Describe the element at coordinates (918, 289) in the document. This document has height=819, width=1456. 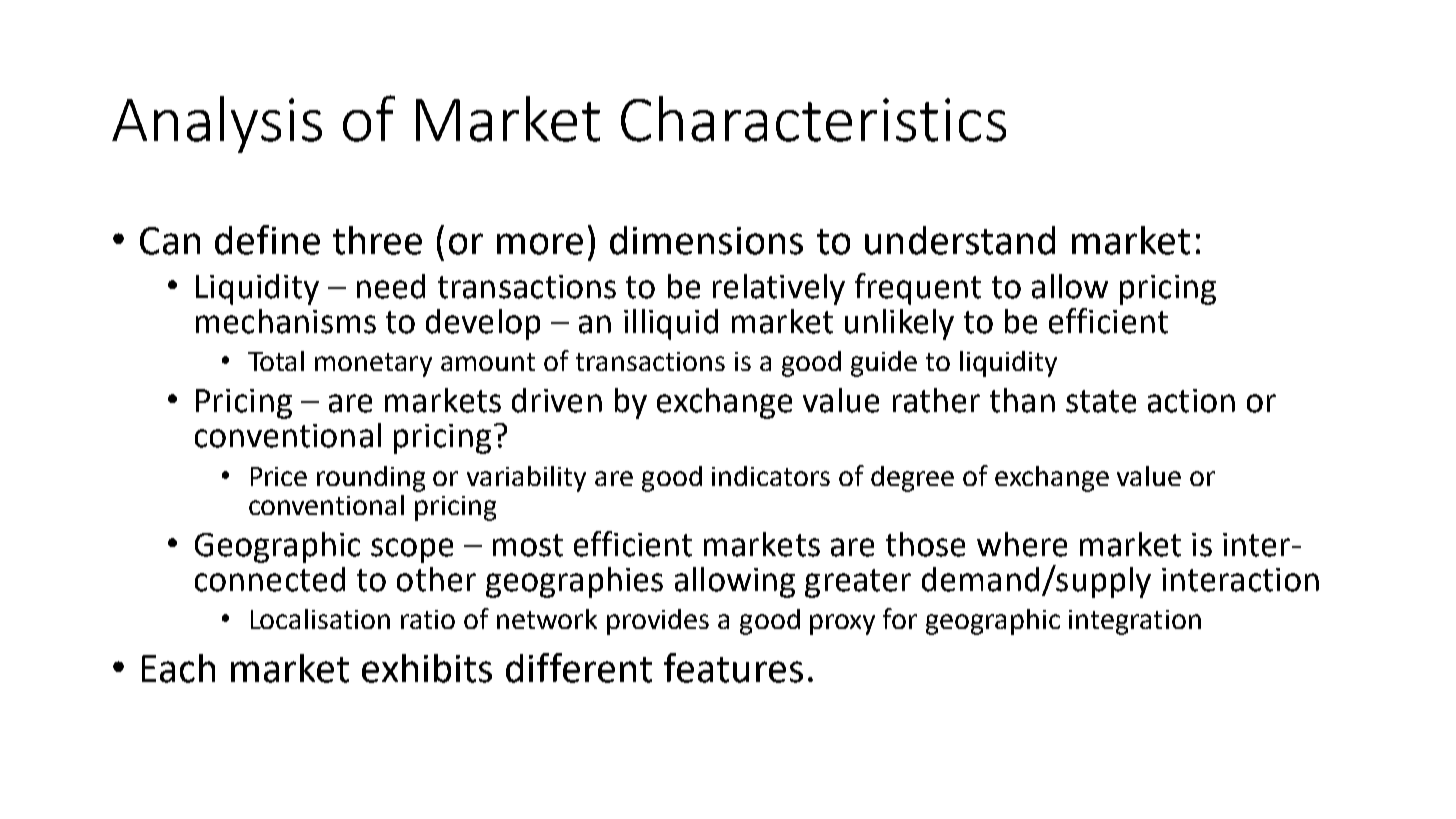
I see `frequent` at that location.
